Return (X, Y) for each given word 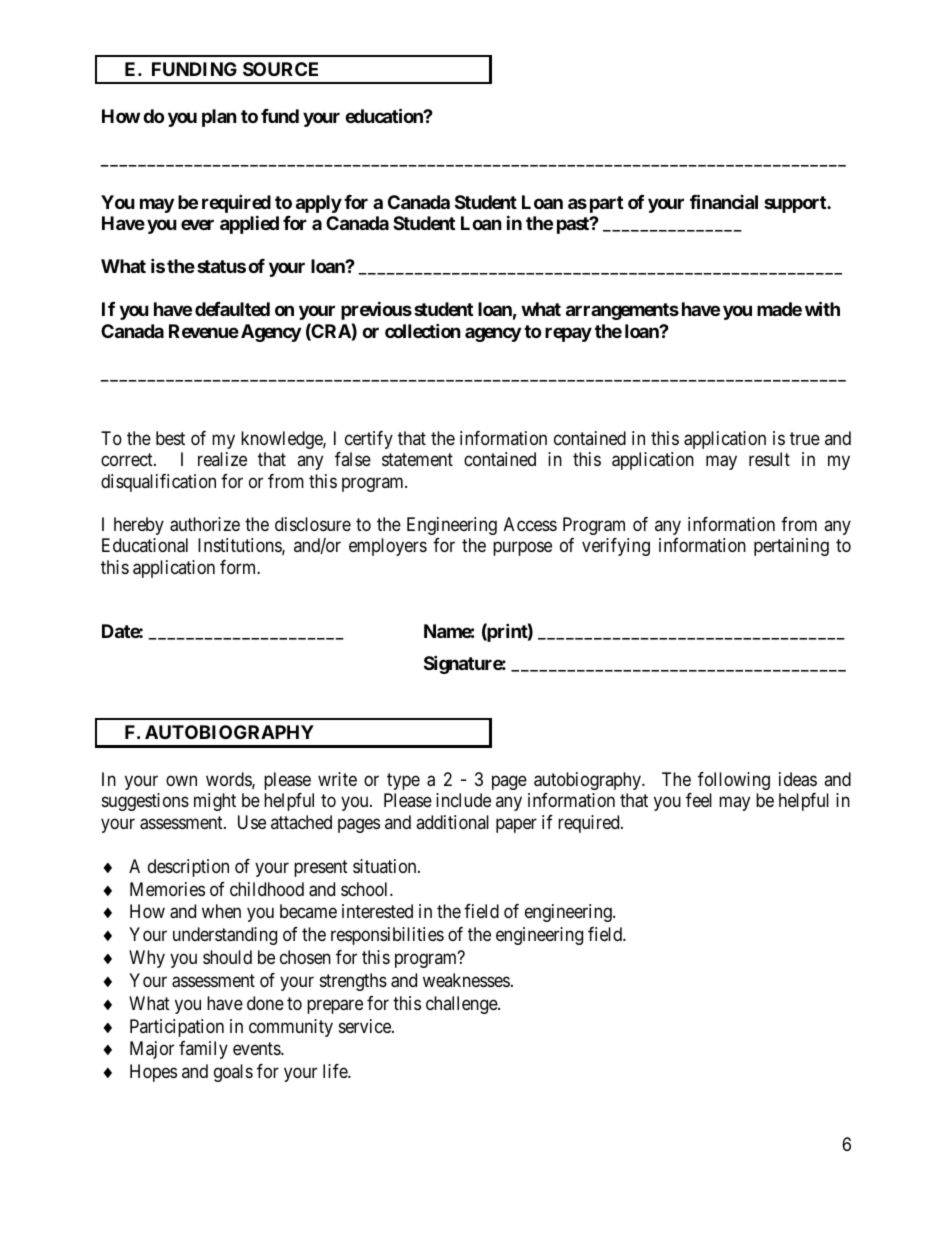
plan (219, 118)
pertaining (791, 547)
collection (423, 330)
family (203, 1050)
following (734, 781)
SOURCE (280, 69)
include (463, 800)
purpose (522, 549)
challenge (462, 1005)
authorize (205, 524)
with (822, 308)
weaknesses (466, 980)
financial (724, 201)
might (215, 802)
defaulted (232, 309)
